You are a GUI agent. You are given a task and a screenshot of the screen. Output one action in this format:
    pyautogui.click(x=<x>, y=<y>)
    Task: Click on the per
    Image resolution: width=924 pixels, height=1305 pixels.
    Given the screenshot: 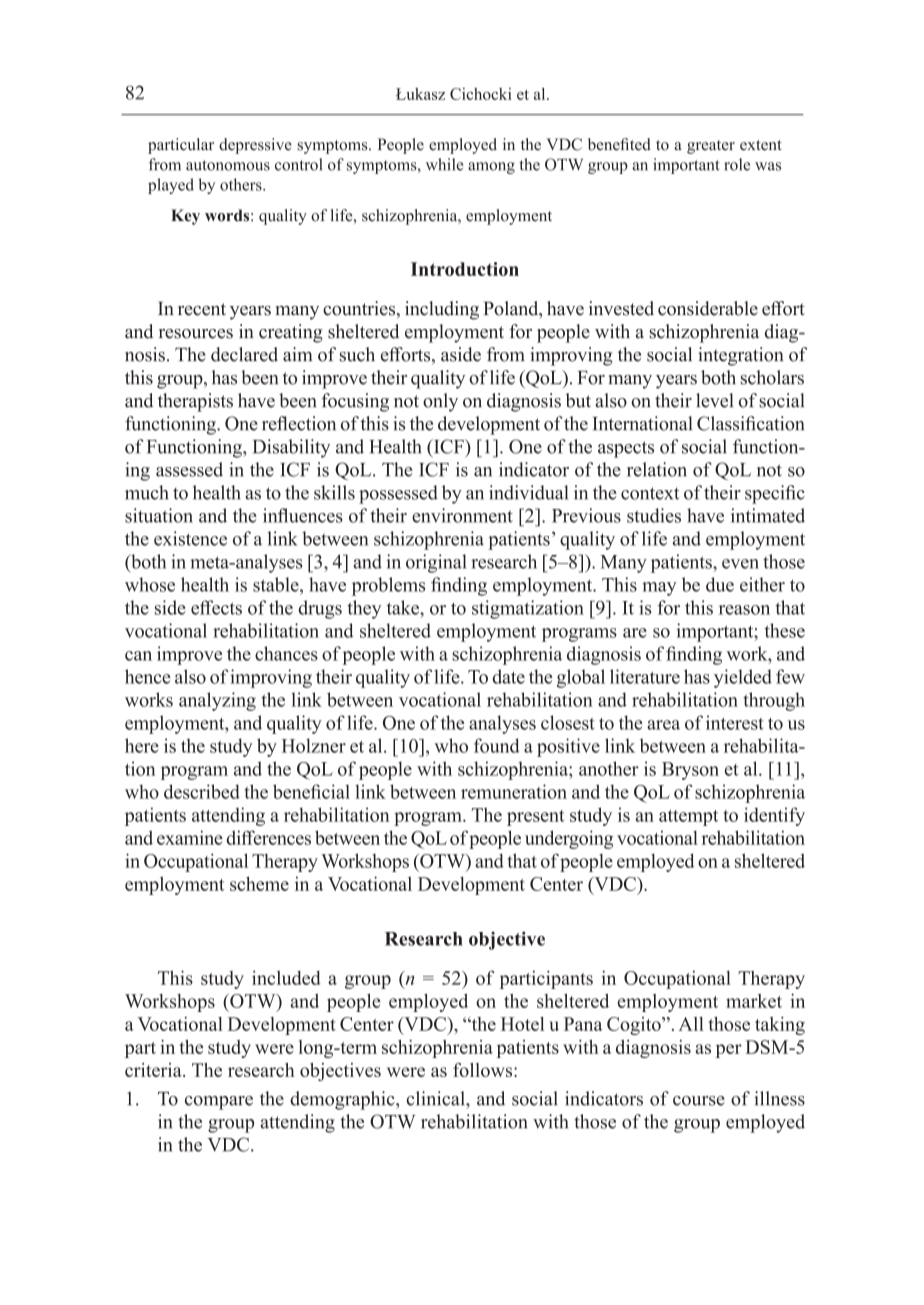 What is the action you would take?
    pyautogui.click(x=729, y=1051)
